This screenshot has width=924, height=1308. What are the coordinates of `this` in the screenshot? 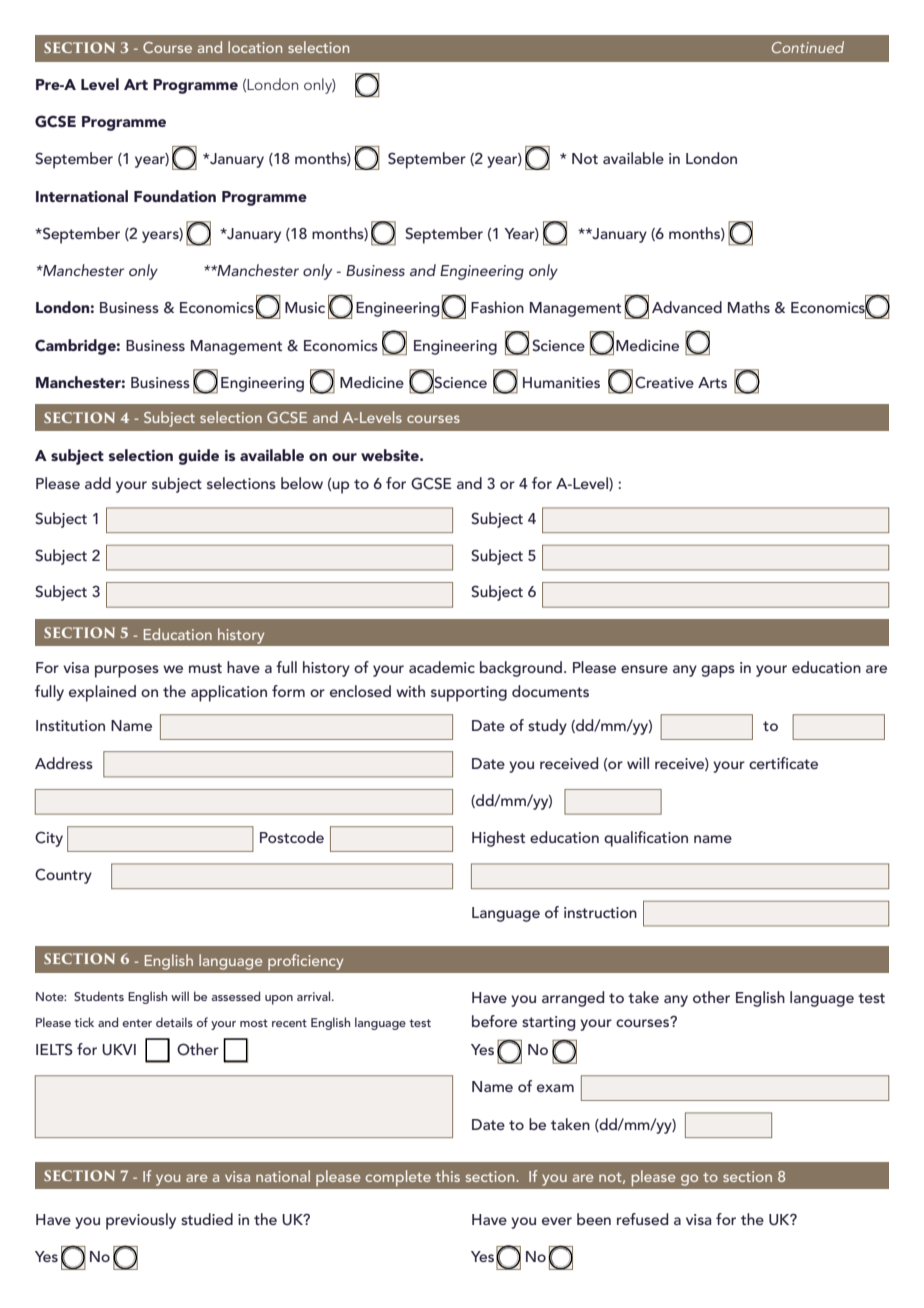 It's located at (448, 1176).
